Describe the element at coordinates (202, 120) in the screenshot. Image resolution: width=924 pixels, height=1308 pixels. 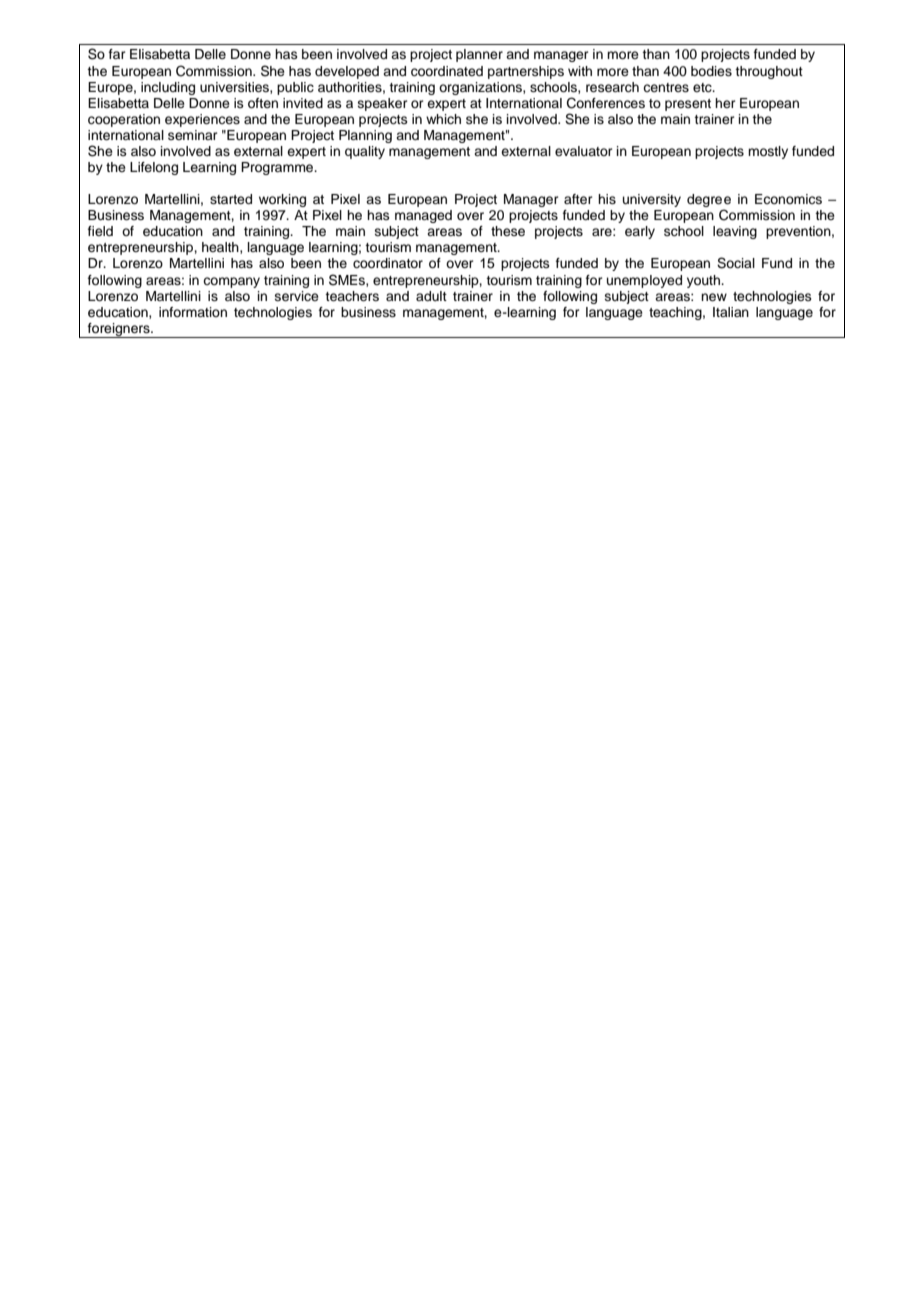
I see `experiences` at that location.
